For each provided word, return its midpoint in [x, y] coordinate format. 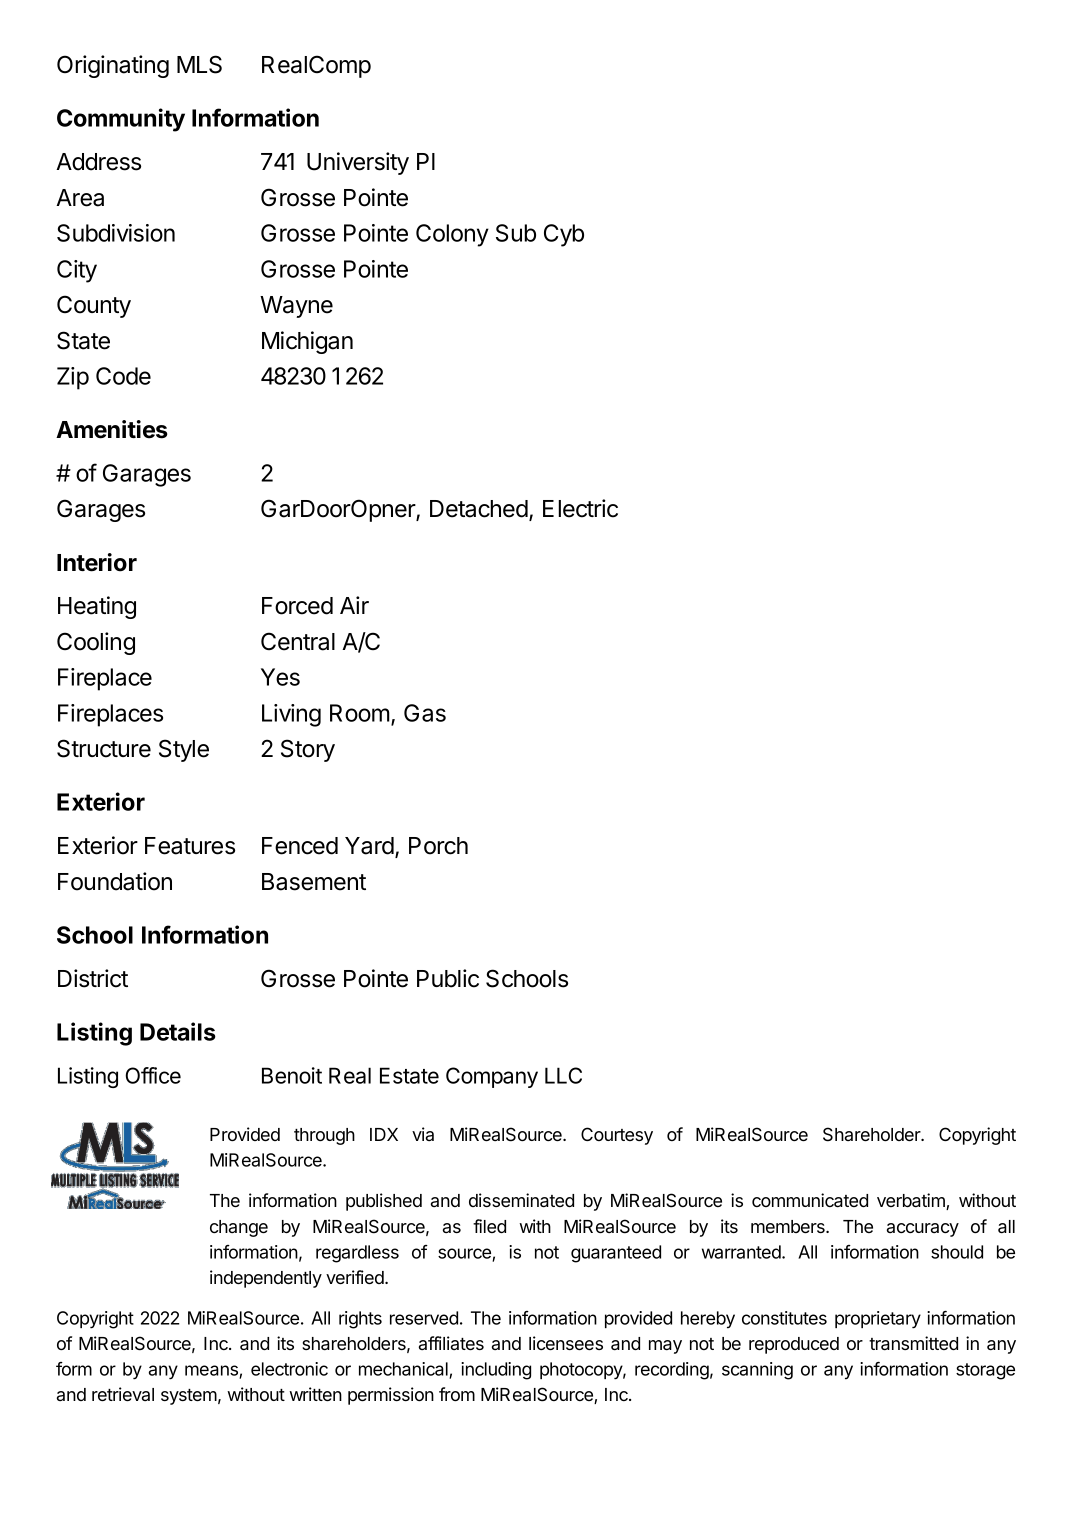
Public [448, 978]
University [358, 163]
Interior [97, 562]
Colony [452, 235]
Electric [580, 508]
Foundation [115, 881]
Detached [480, 510]
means [212, 1372]
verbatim [912, 1201]
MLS [199, 64]
